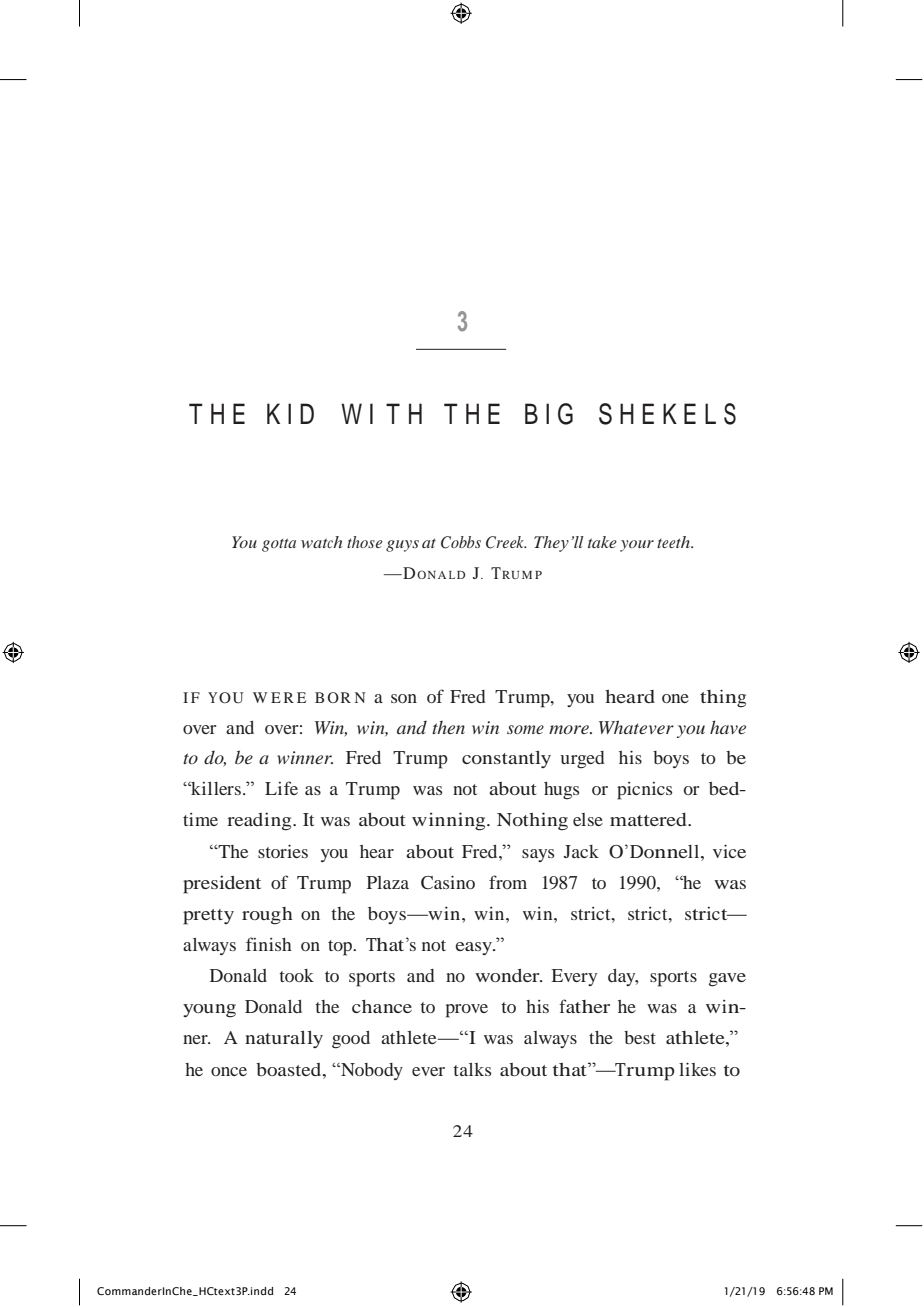  I want to click on finish, so click(269, 944).
